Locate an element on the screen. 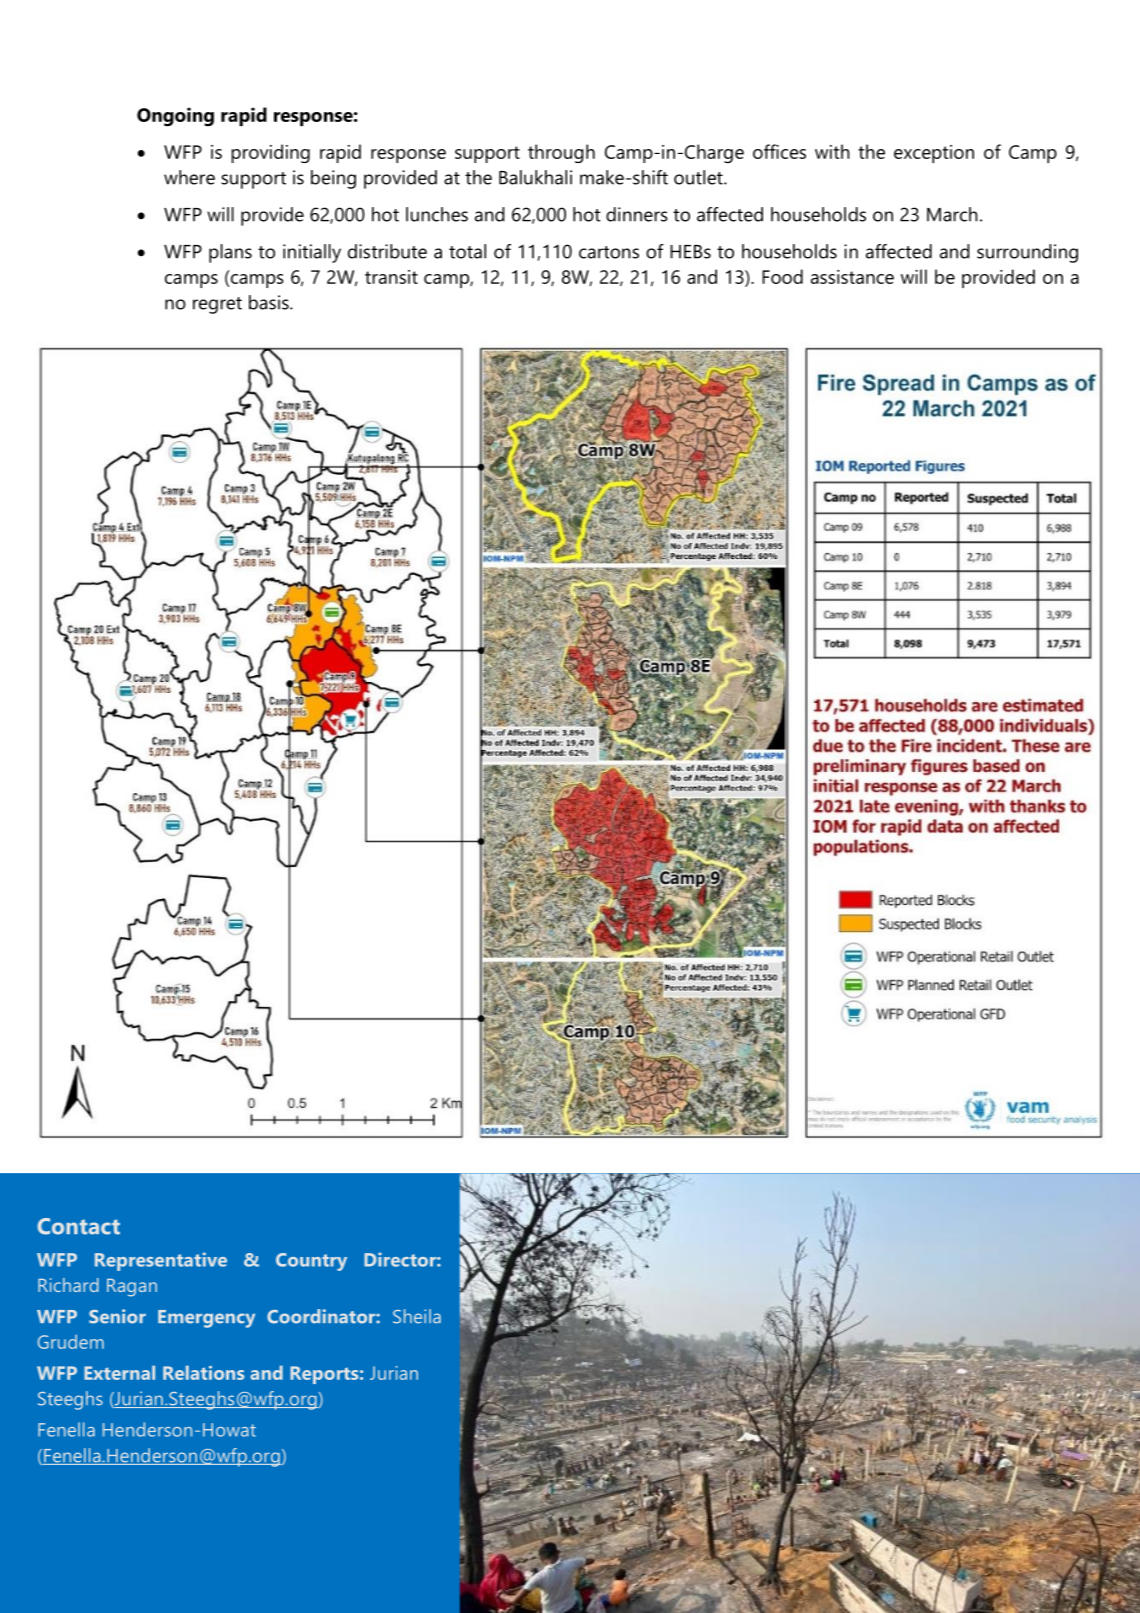 The image size is (1140, 1613). Country is located at coordinates (311, 1262).
